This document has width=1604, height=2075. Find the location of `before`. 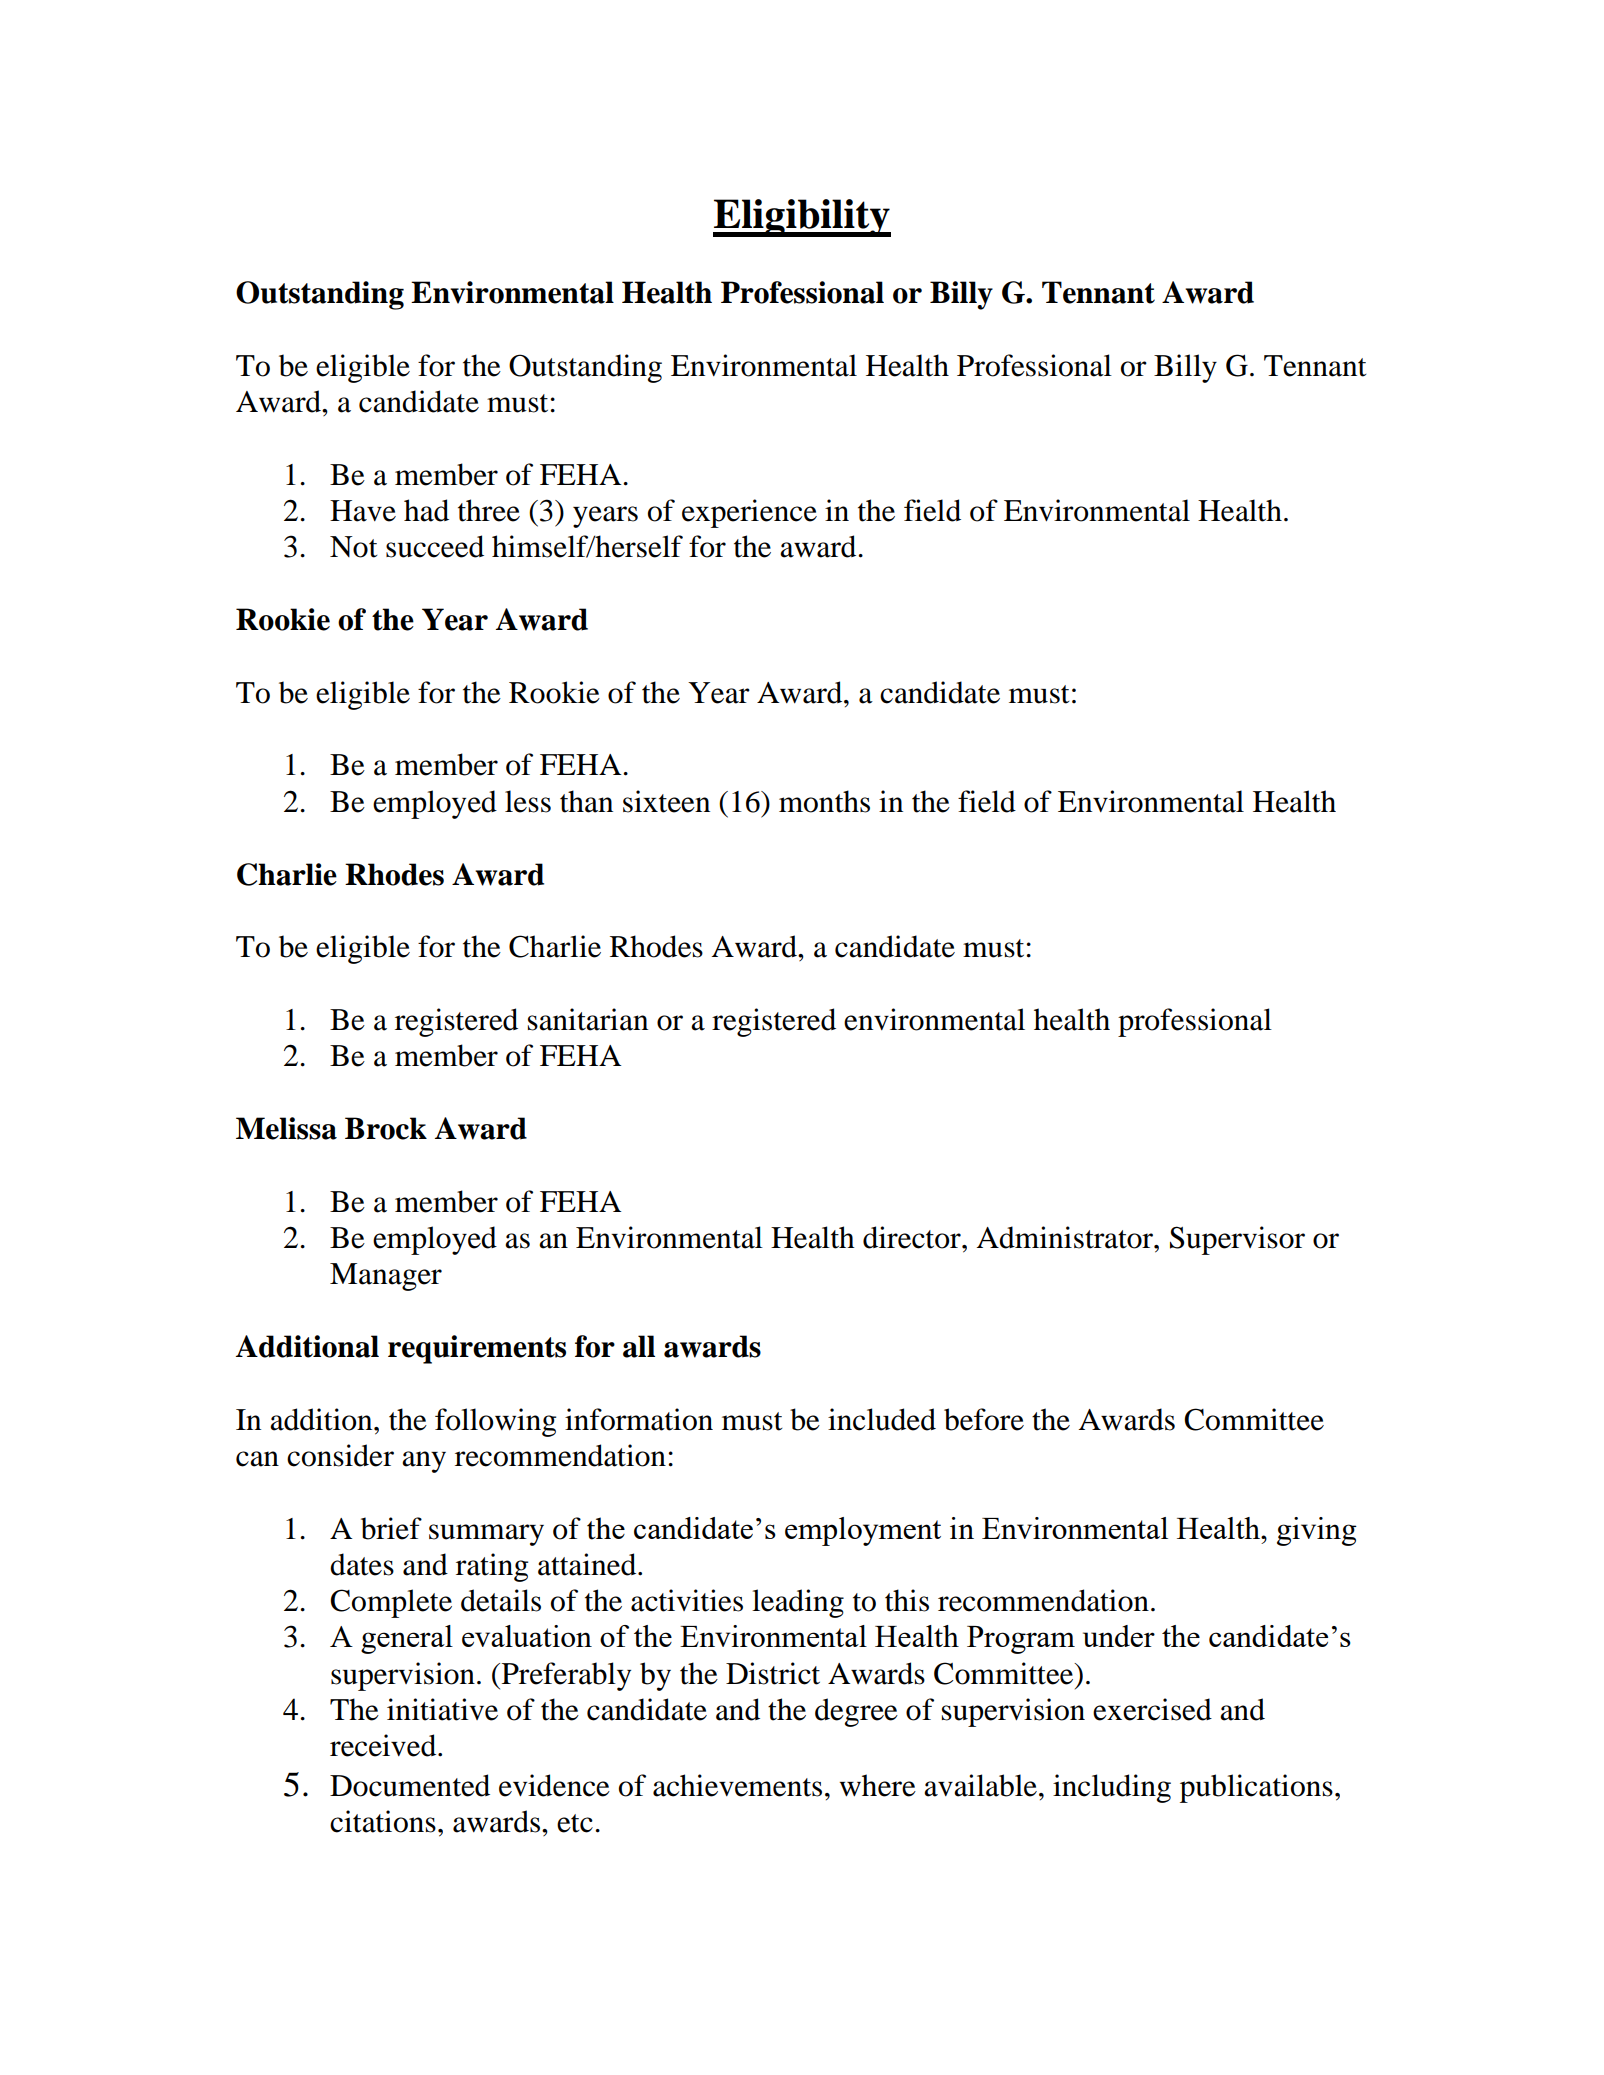

before is located at coordinates (984, 1419).
